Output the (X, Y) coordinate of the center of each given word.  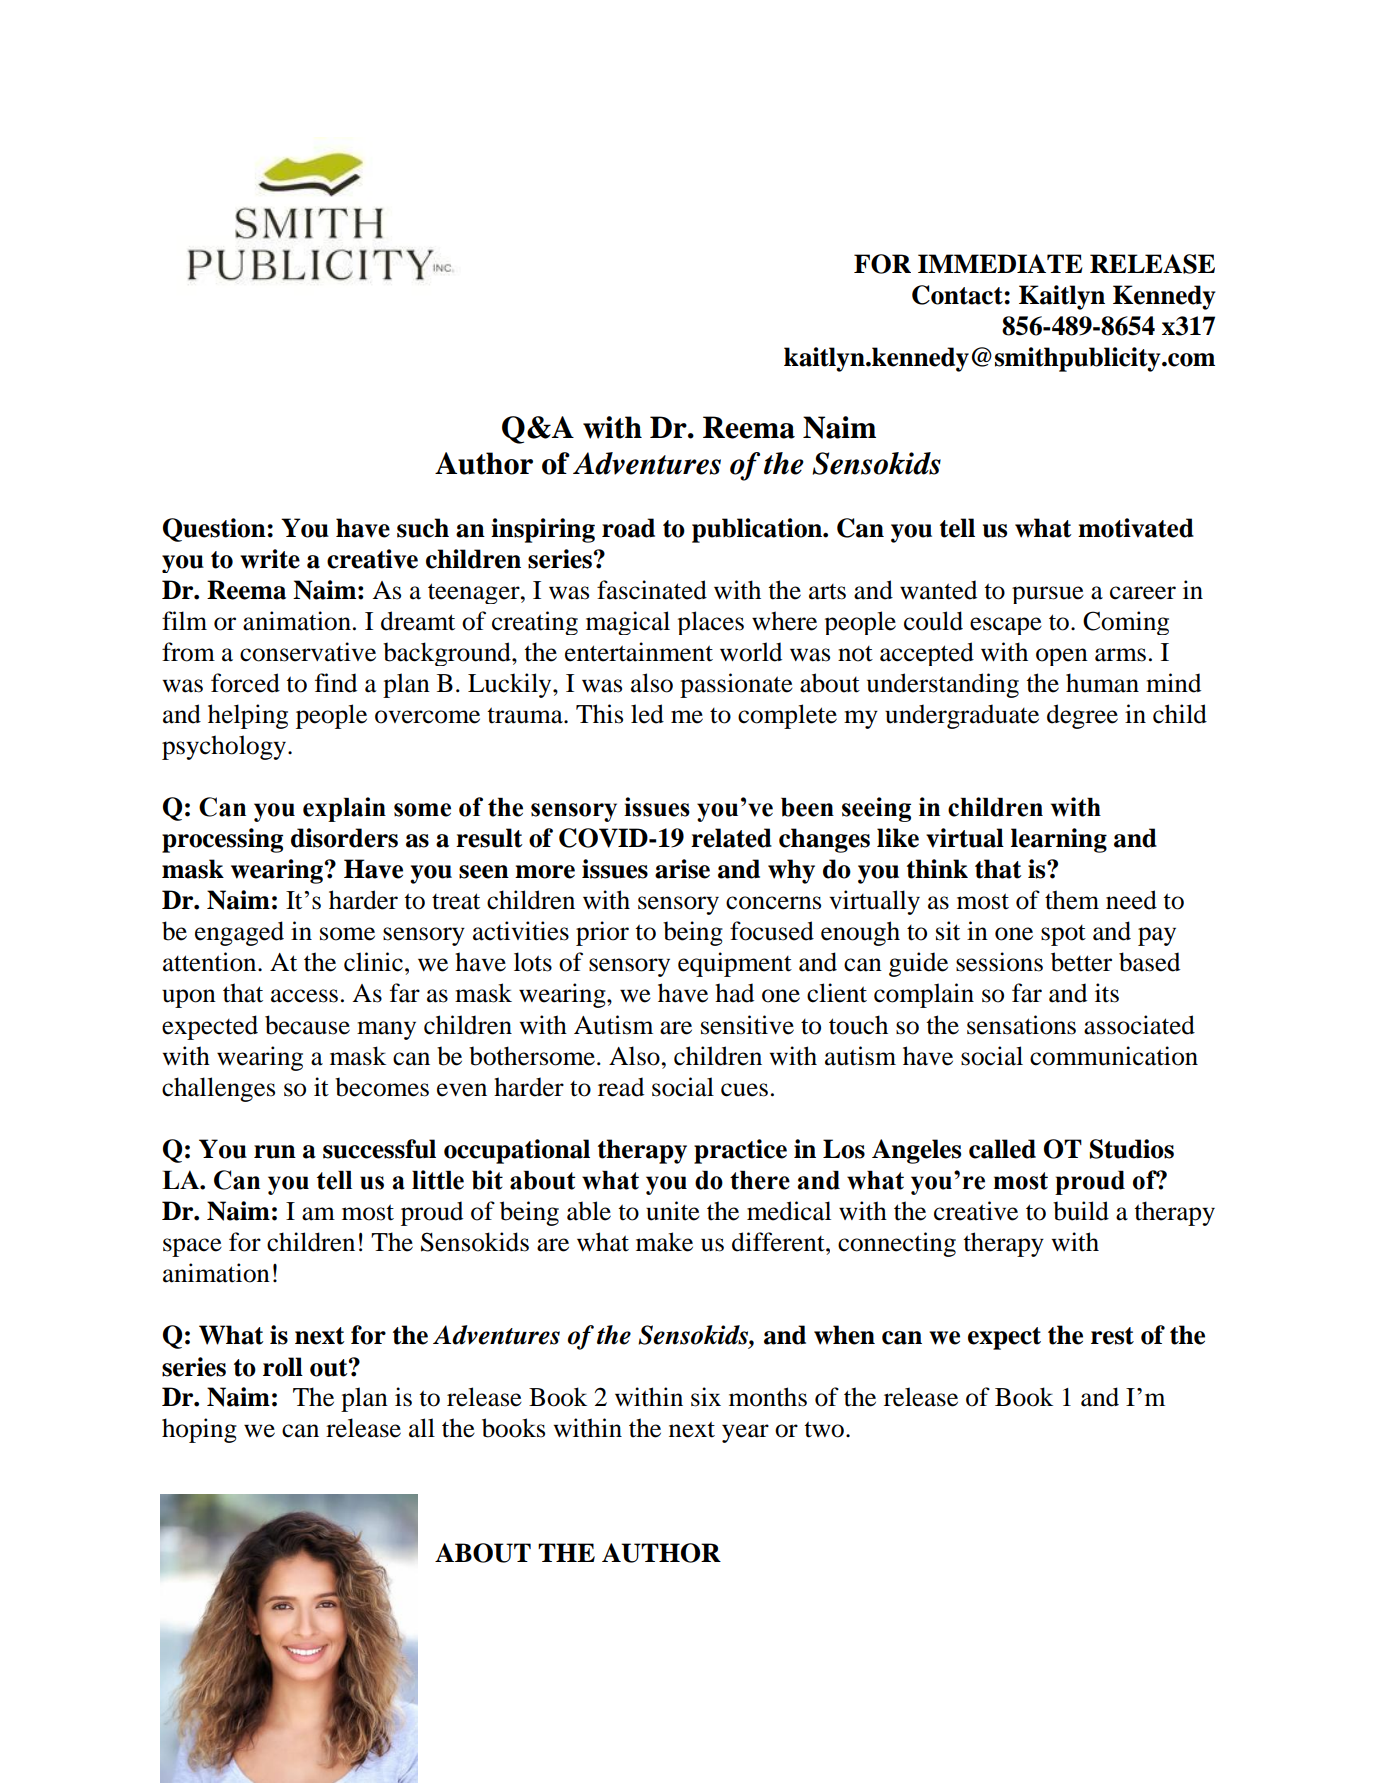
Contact (958, 295)
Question (215, 530)
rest (1112, 1336)
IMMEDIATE (1000, 263)
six (706, 1397)
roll (283, 1367)
